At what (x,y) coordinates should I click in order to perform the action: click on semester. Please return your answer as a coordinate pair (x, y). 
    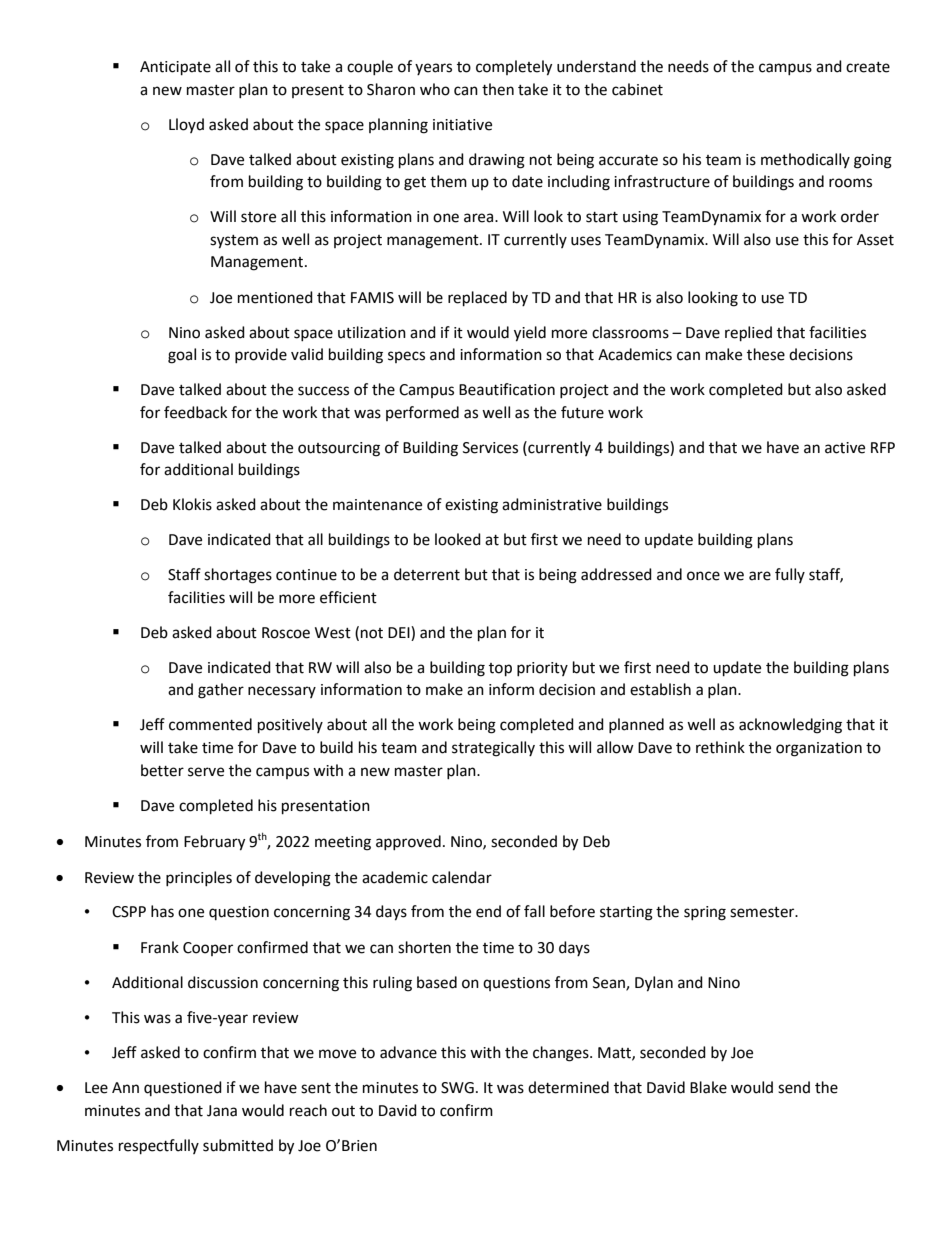
    Looking at the image, I should click on (763, 912).
